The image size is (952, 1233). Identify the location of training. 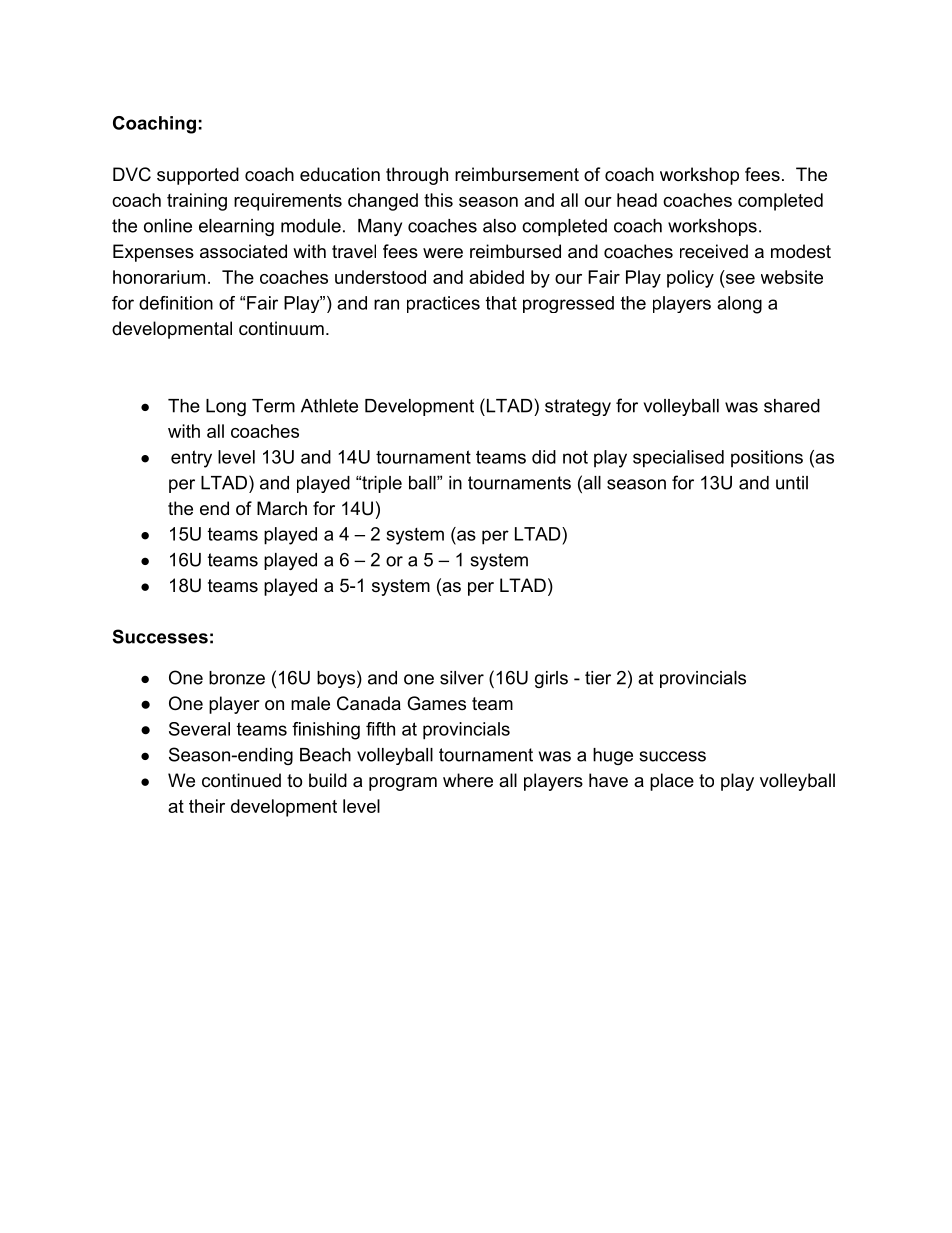
(197, 202).
